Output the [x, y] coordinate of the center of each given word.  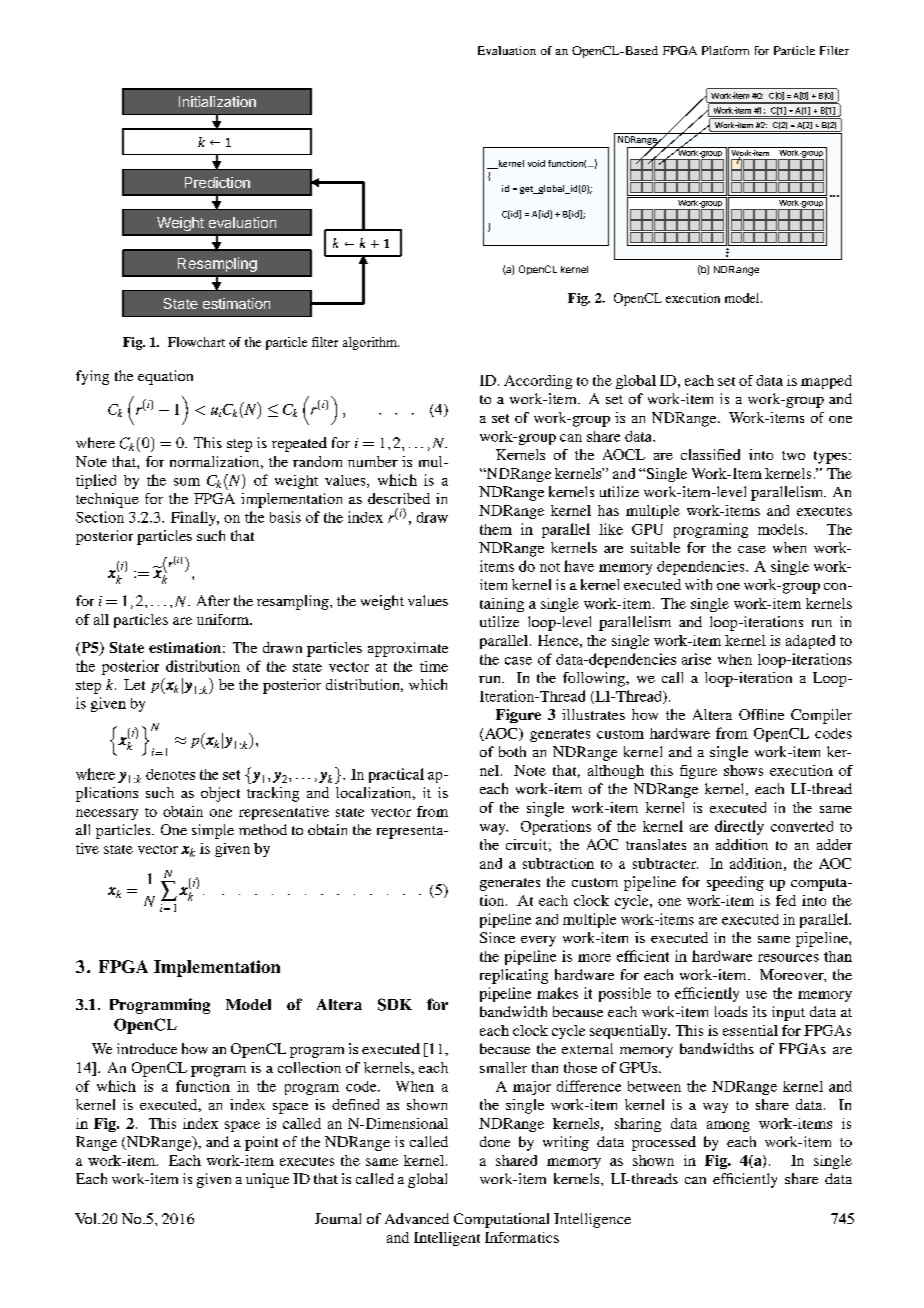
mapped [826, 382]
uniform [224, 619]
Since [497, 937]
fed [786, 900]
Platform [725, 50]
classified [710, 454]
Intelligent [447, 1239]
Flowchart [196, 342]
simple [213, 831]
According [538, 382]
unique [267, 1180]
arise [696, 659]
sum [187, 482]
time [434, 666]
